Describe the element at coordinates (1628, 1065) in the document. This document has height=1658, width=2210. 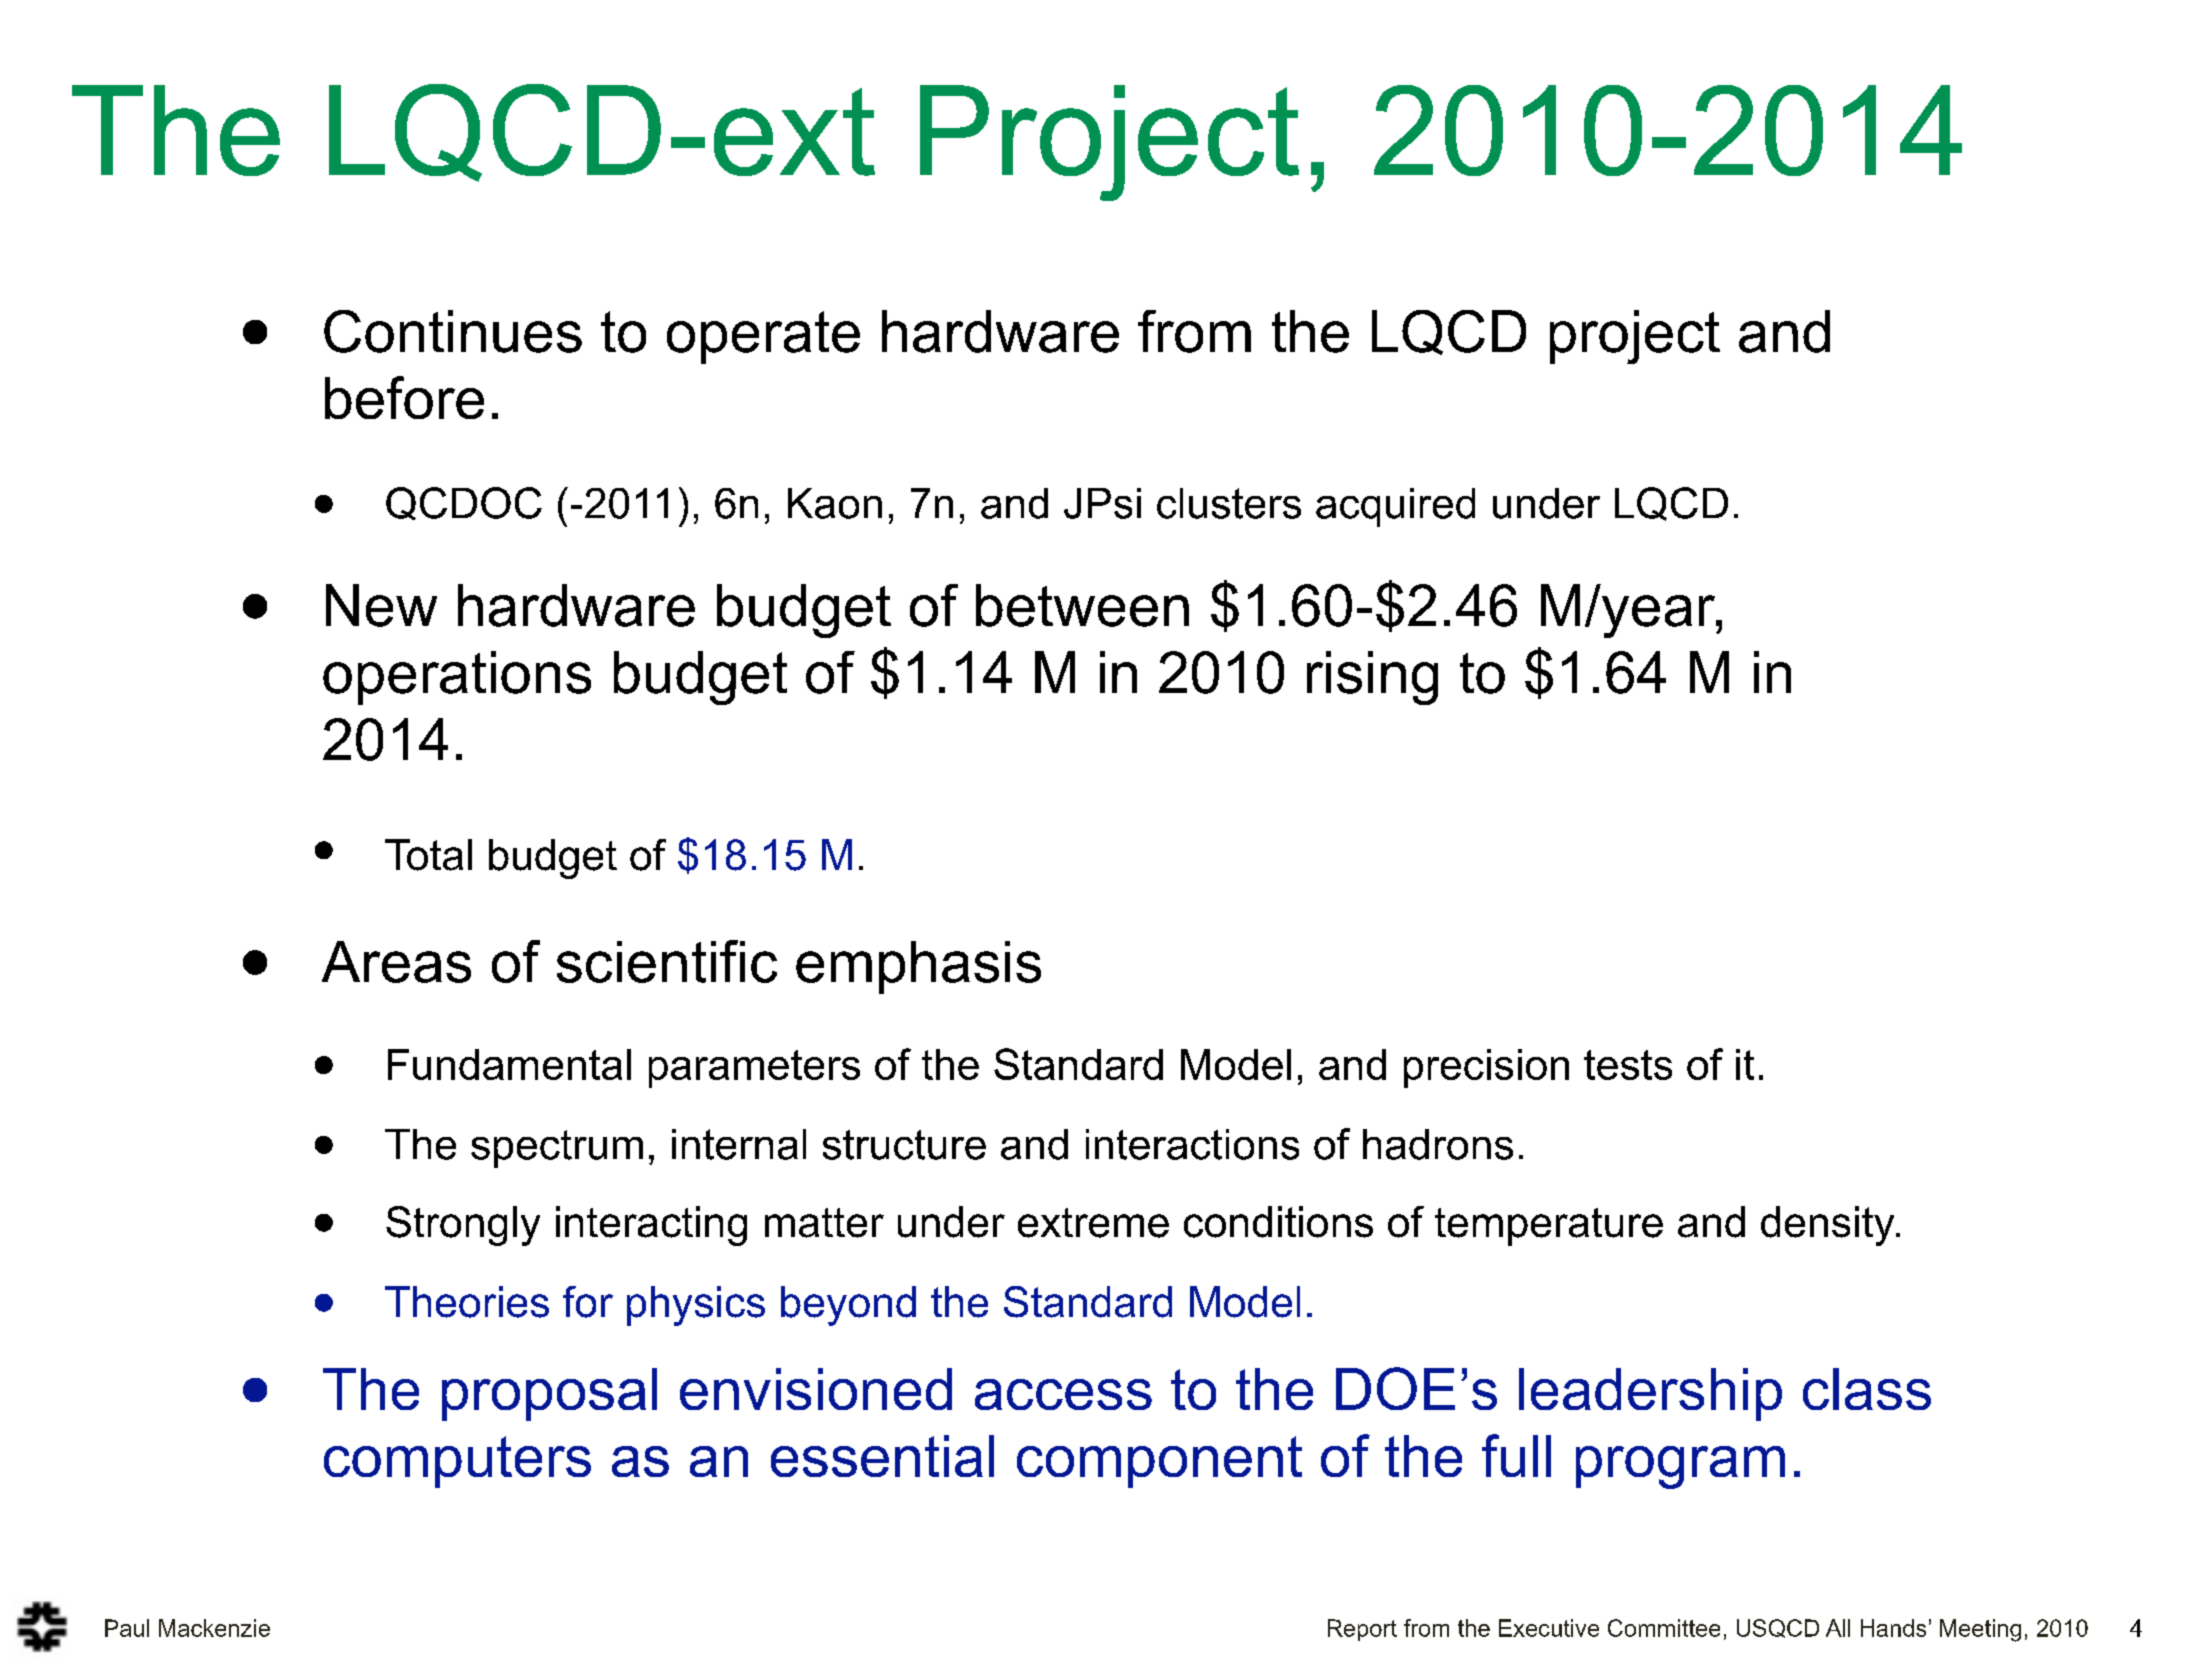
I see `tests` at that location.
